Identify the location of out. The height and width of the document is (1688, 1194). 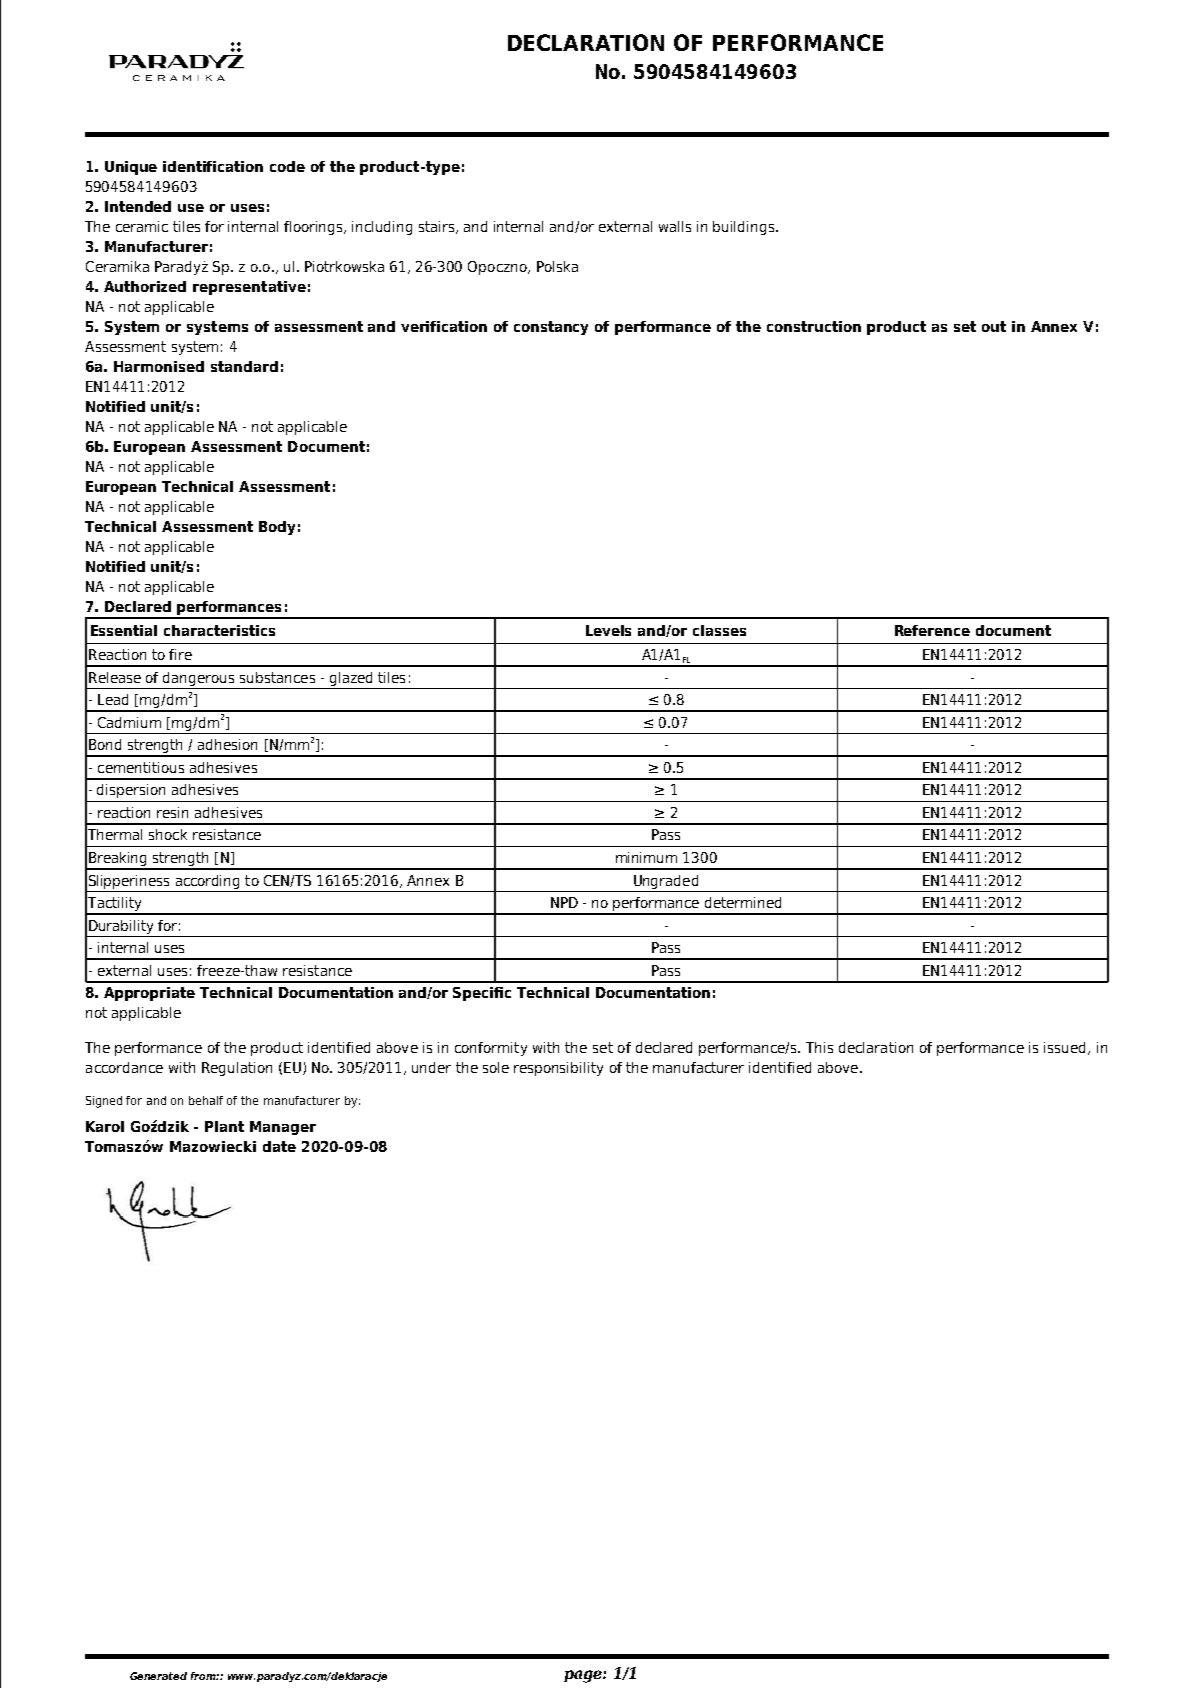
(994, 326).
